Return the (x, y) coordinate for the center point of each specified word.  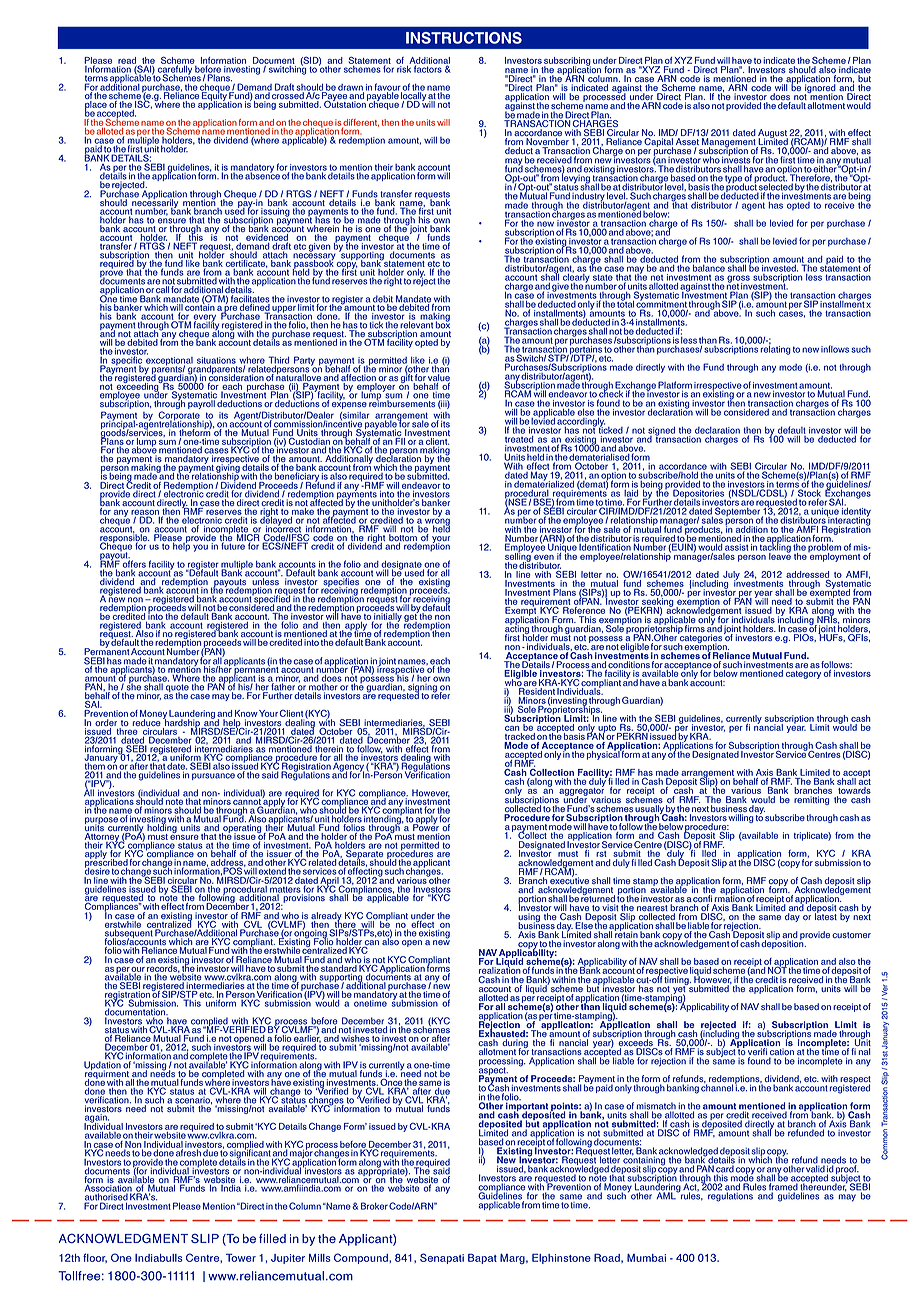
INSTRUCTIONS (464, 38)
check (611, 392)
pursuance (213, 776)
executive (569, 879)
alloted (111, 131)
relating (775, 349)
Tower (241, 1257)
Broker (374, 1206)
